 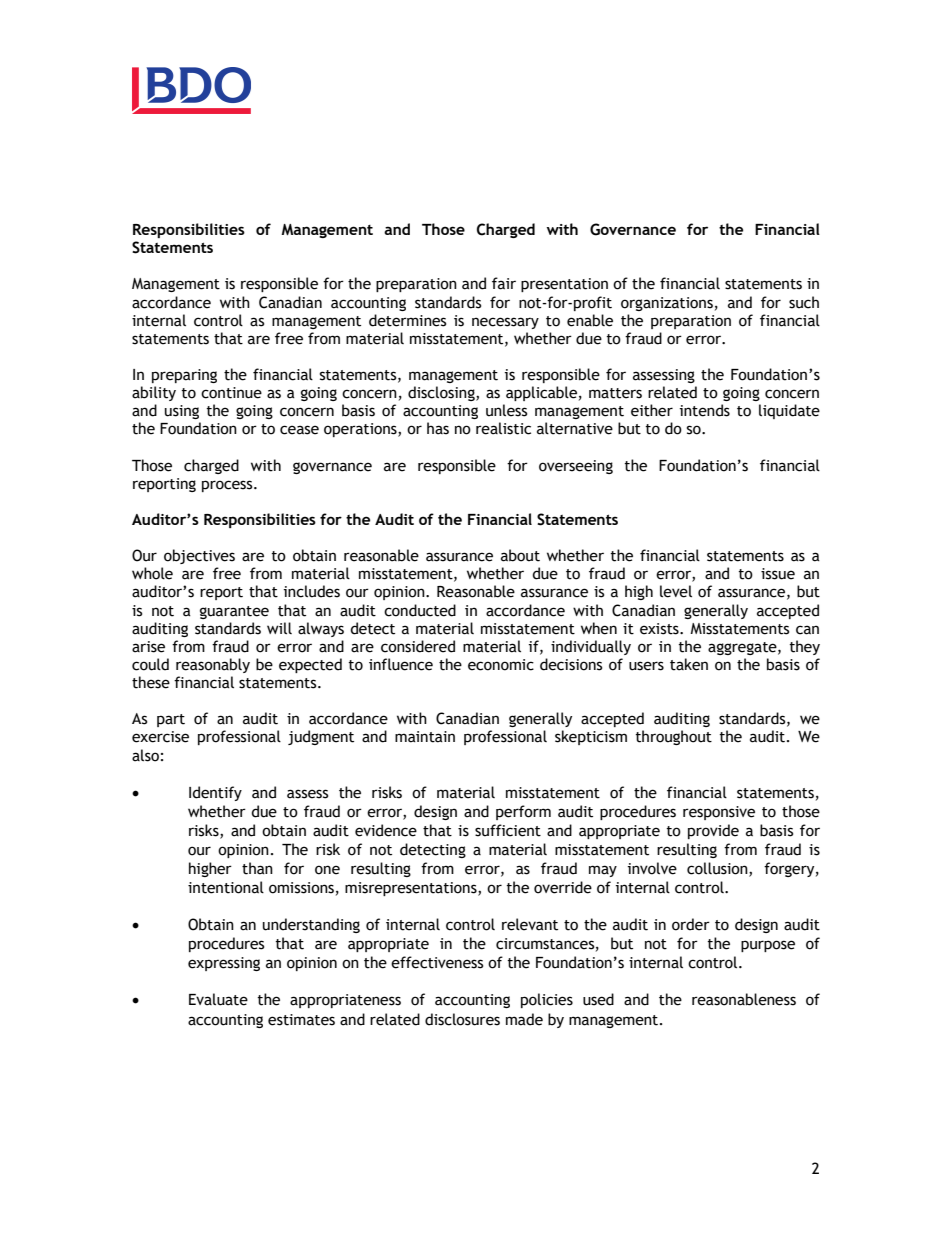 I want to click on Evaluate, so click(x=218, y=999).
